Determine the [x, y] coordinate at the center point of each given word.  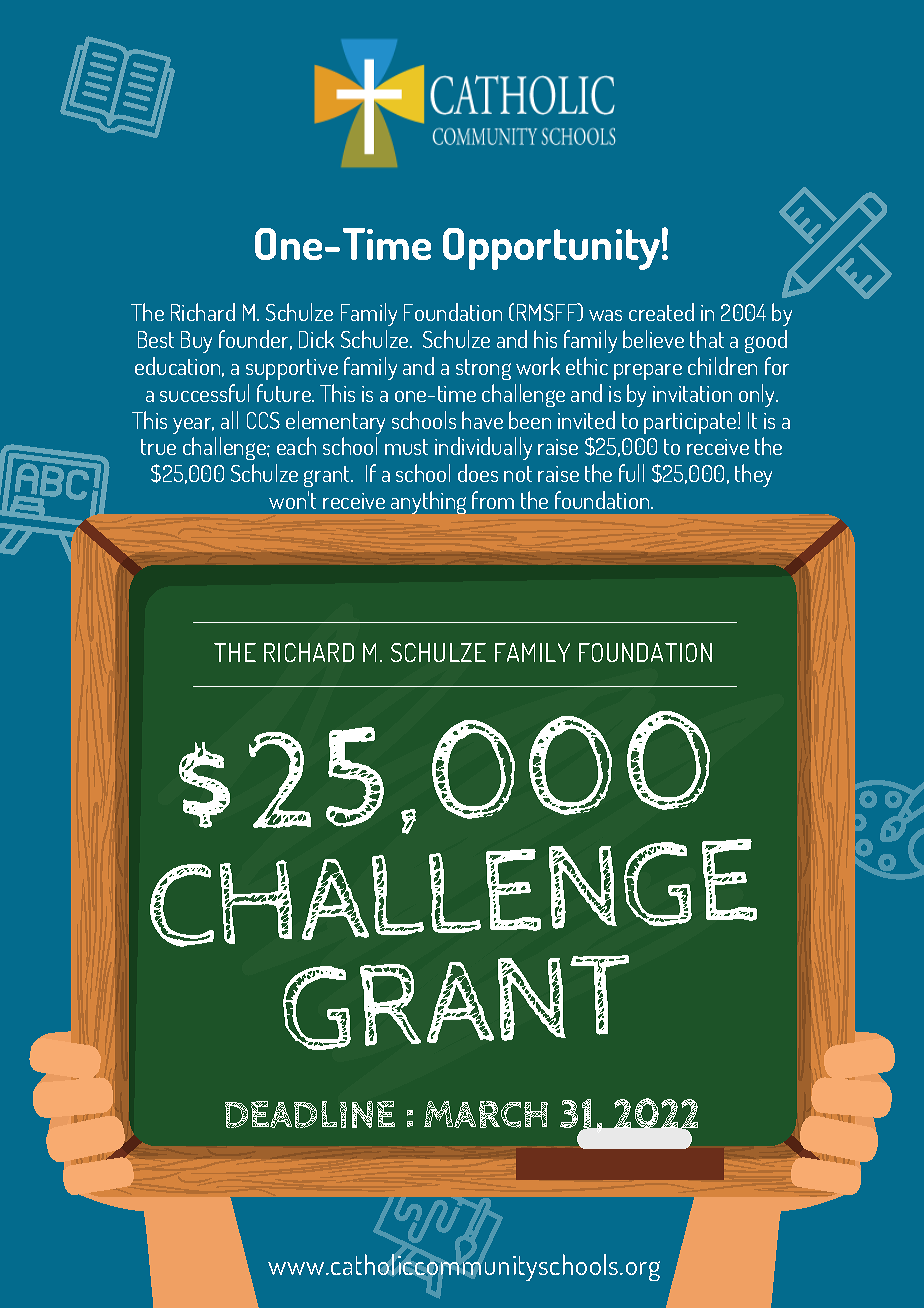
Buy [196, 342]
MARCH [486, 1114]
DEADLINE [310, 1114]
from [493, 500]
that [707, 339]
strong [483, 369]
